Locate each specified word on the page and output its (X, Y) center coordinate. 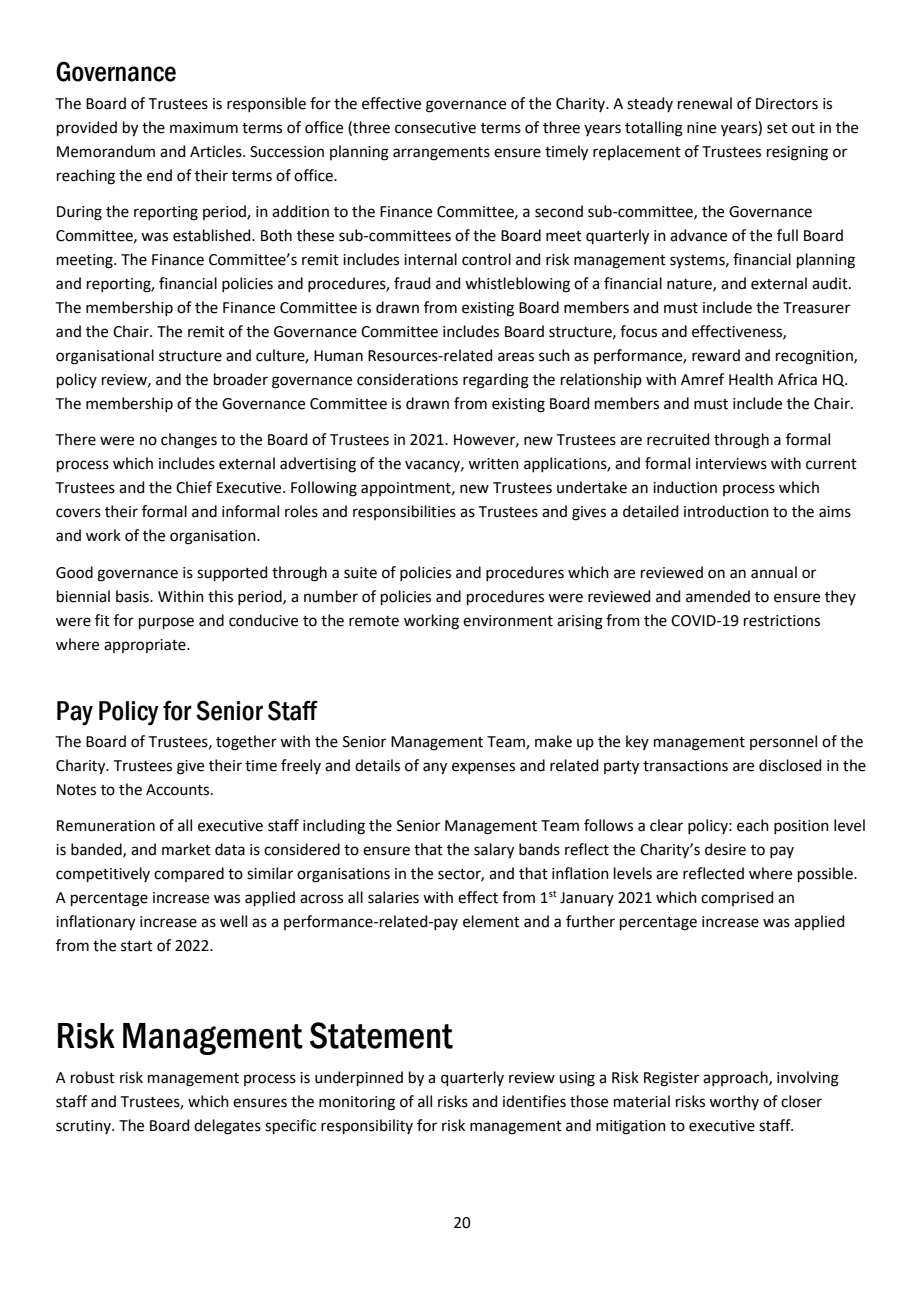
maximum (204, 128)
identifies (534, 1101)
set (777, 128)
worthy (734, 1102)
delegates (227, 1127)
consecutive (435, 128)
